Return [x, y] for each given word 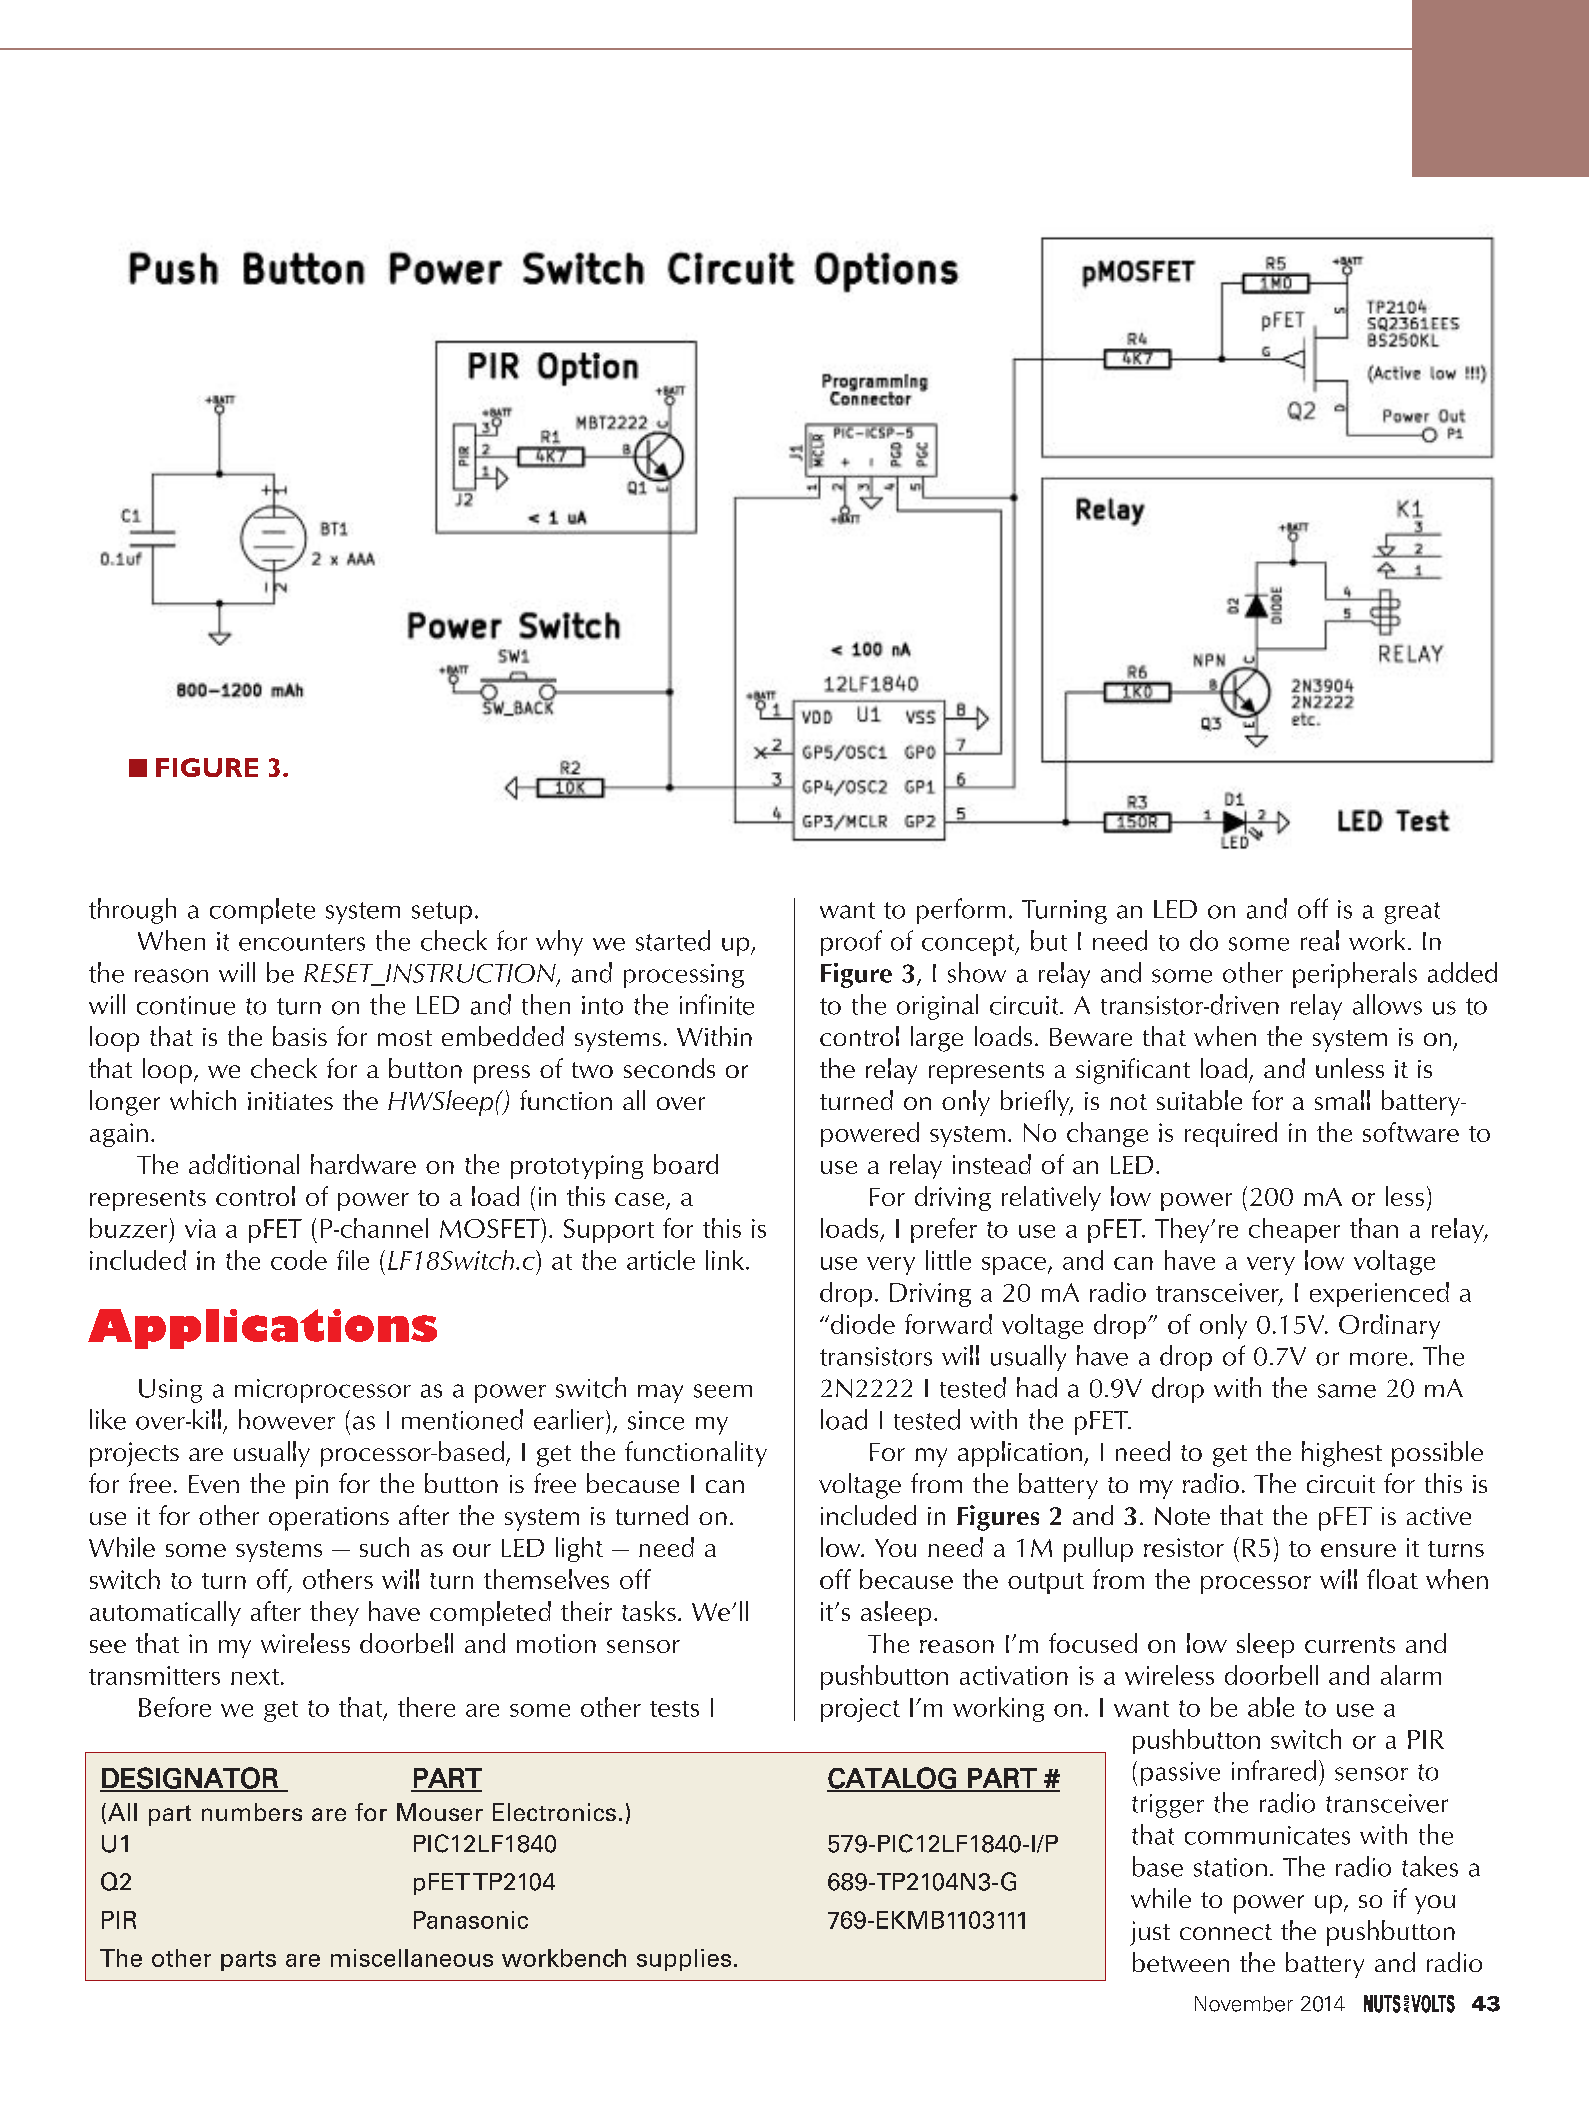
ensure [1358, 1550]
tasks [649, 1611]
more [1378, 1359]
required [1231, 1134]
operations [329, 1519]
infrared [1274, 1770]
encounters [302, 942]
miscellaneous [412, 1958]
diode [863, 1324]
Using [170, 1391]
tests [674, 1709]
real [1320, 940]
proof [851, 943]
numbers [252, 1812]
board [686, 1164]
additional [244, 1164]
